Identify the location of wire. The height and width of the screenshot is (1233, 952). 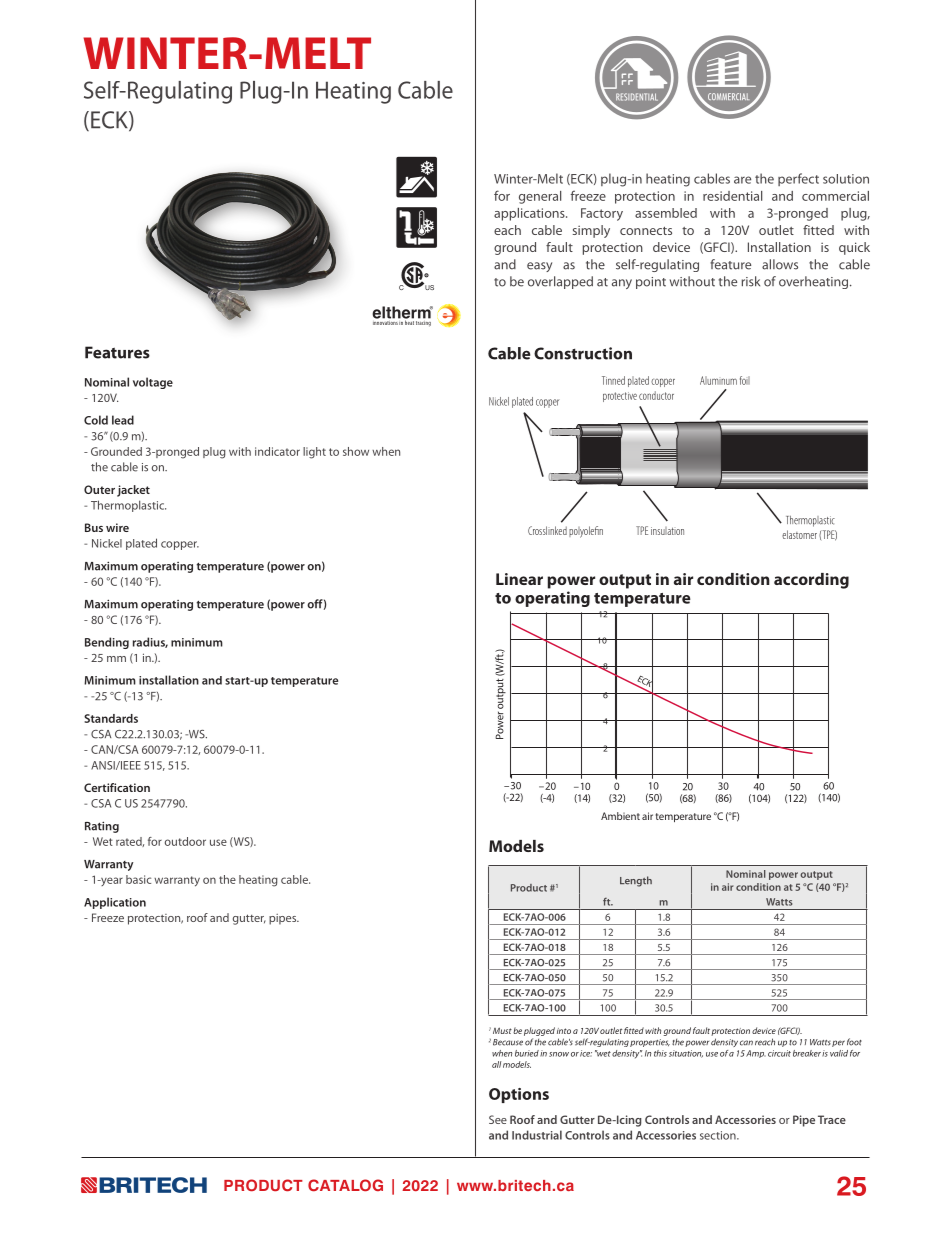
(117, 527).
